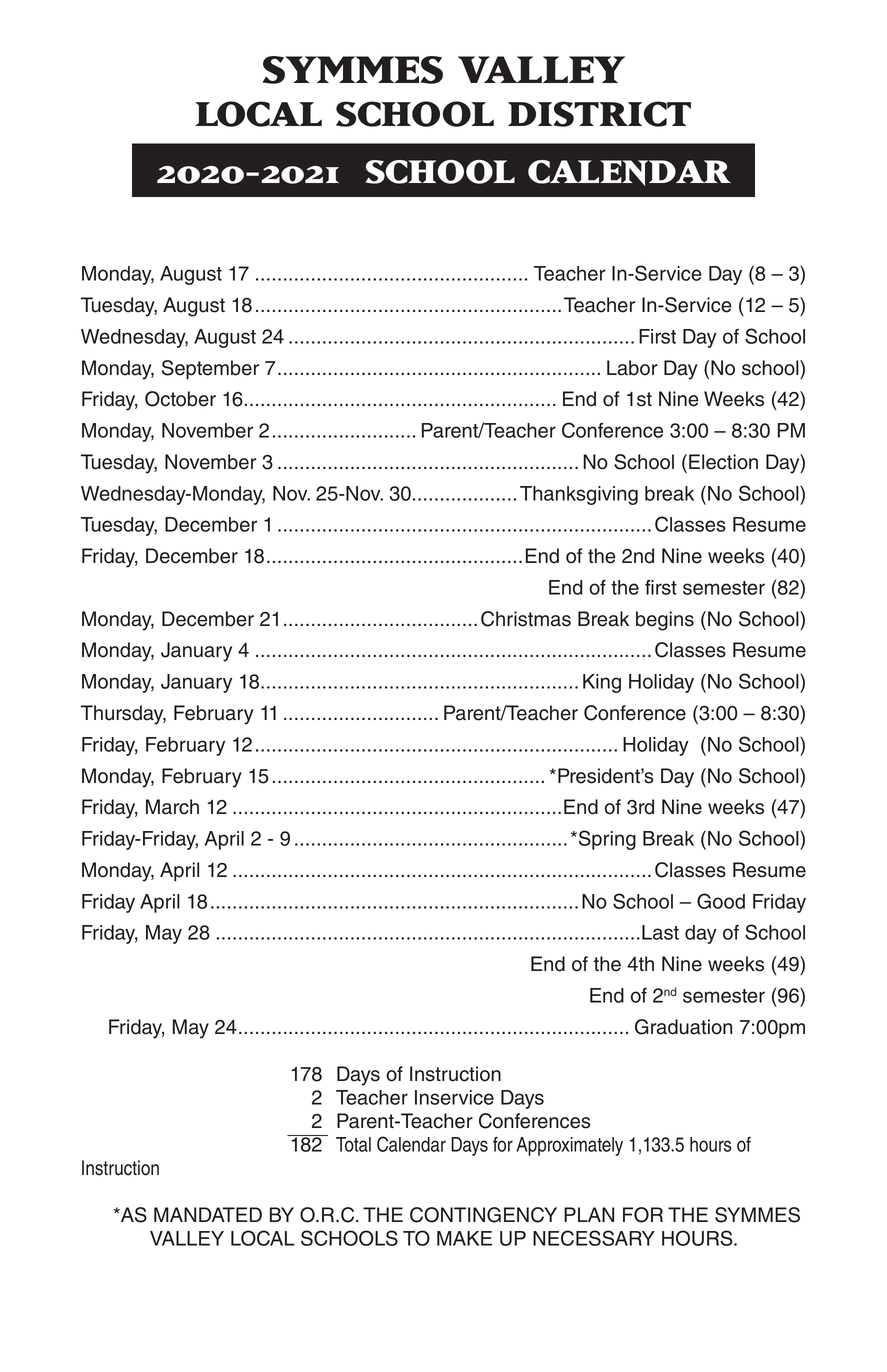 The image size is (887, 1372). What do you see at coordinates (723, 462) in the page?
I see `Election` at bounding box center [723, 462].
